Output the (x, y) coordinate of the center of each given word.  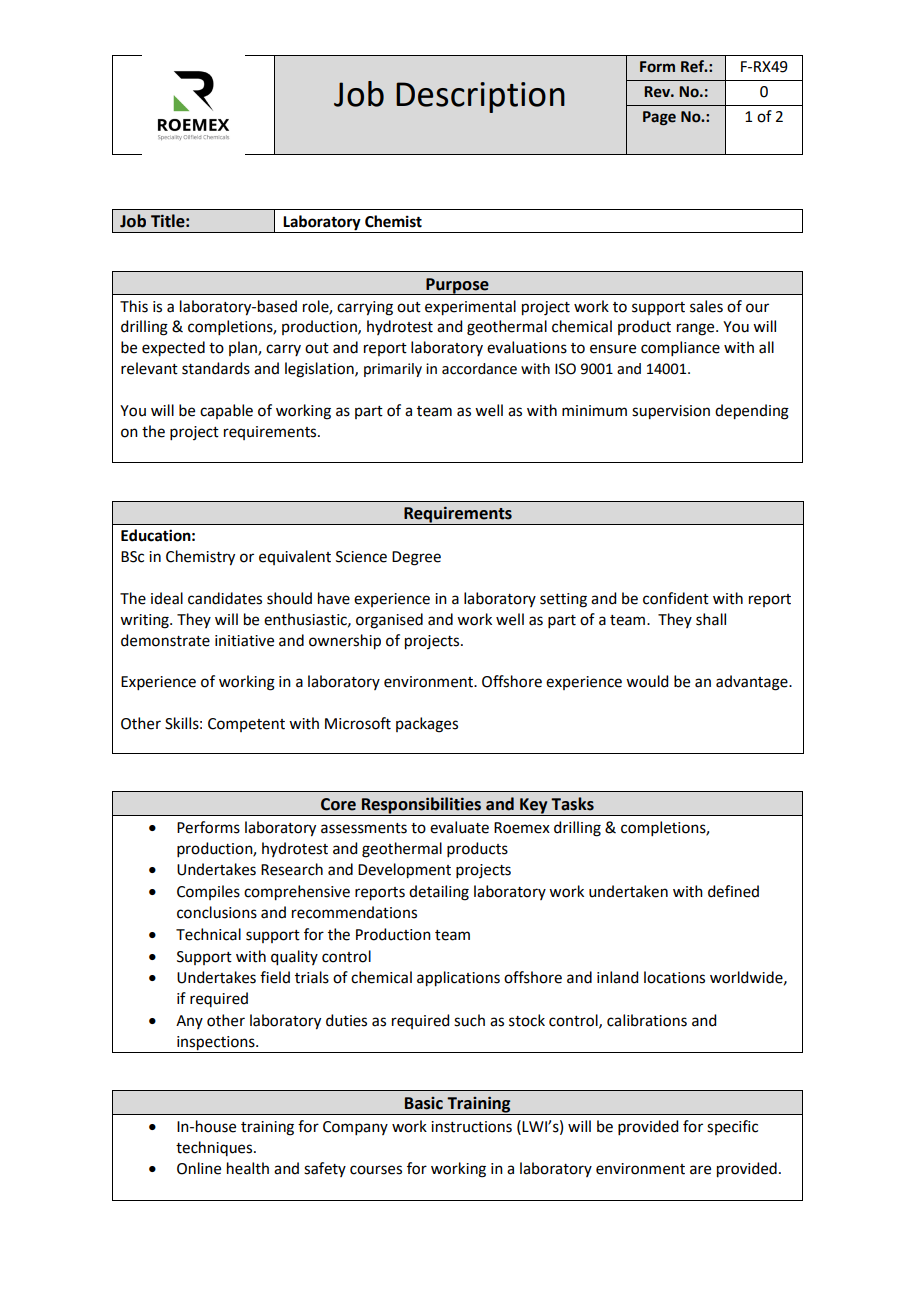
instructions (471, 1127)
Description (480, 97)
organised (389, 621)
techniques (215, 1148)
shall (711, 619)
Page (659, 118)
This (134, 306)
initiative (244, 641)
